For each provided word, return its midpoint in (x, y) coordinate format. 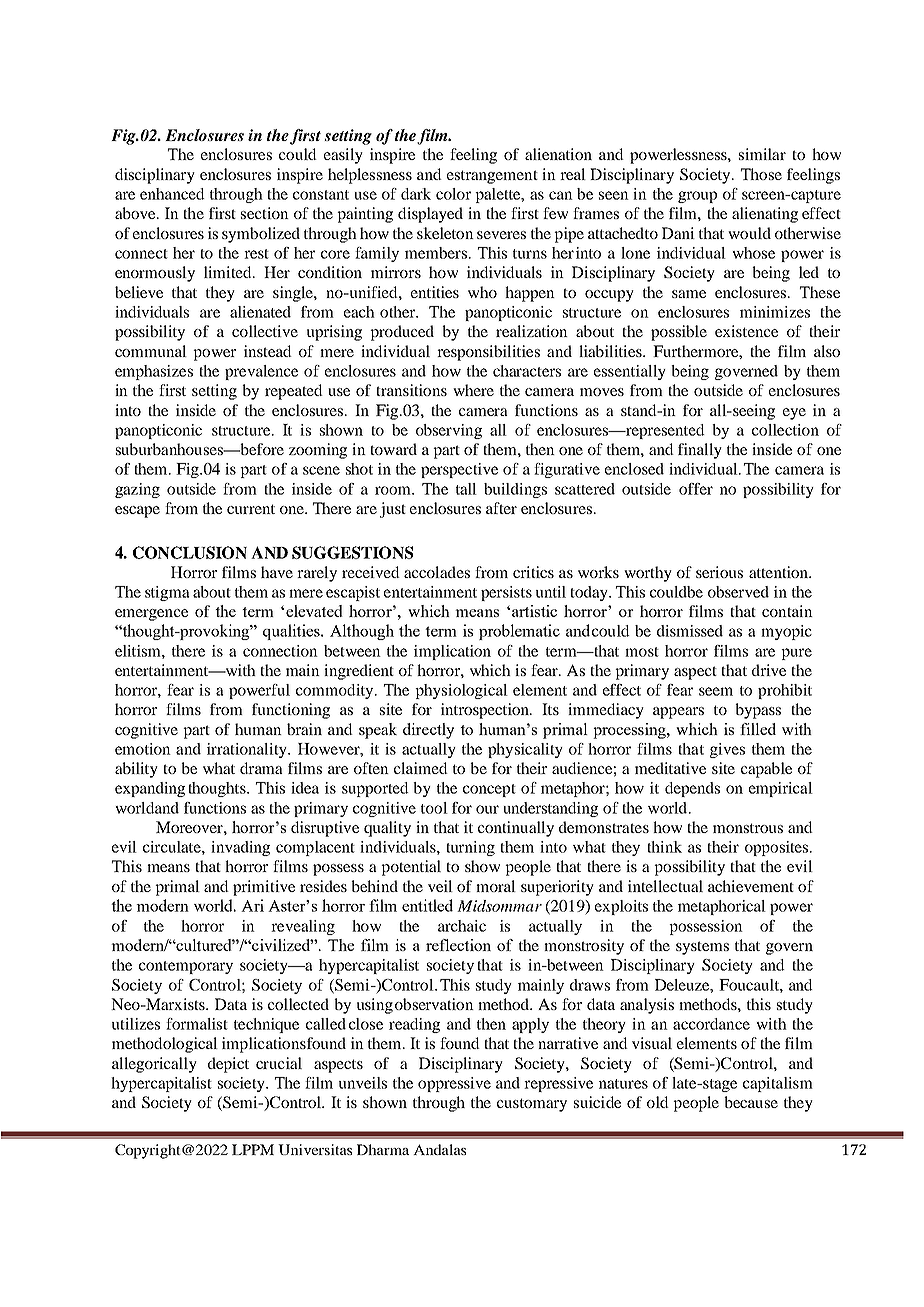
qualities (293, 632)
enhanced (172, 194)
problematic (519, 632)
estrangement (492, 177)
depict (228, 1065)
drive (769, 670)
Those (761, 174)
